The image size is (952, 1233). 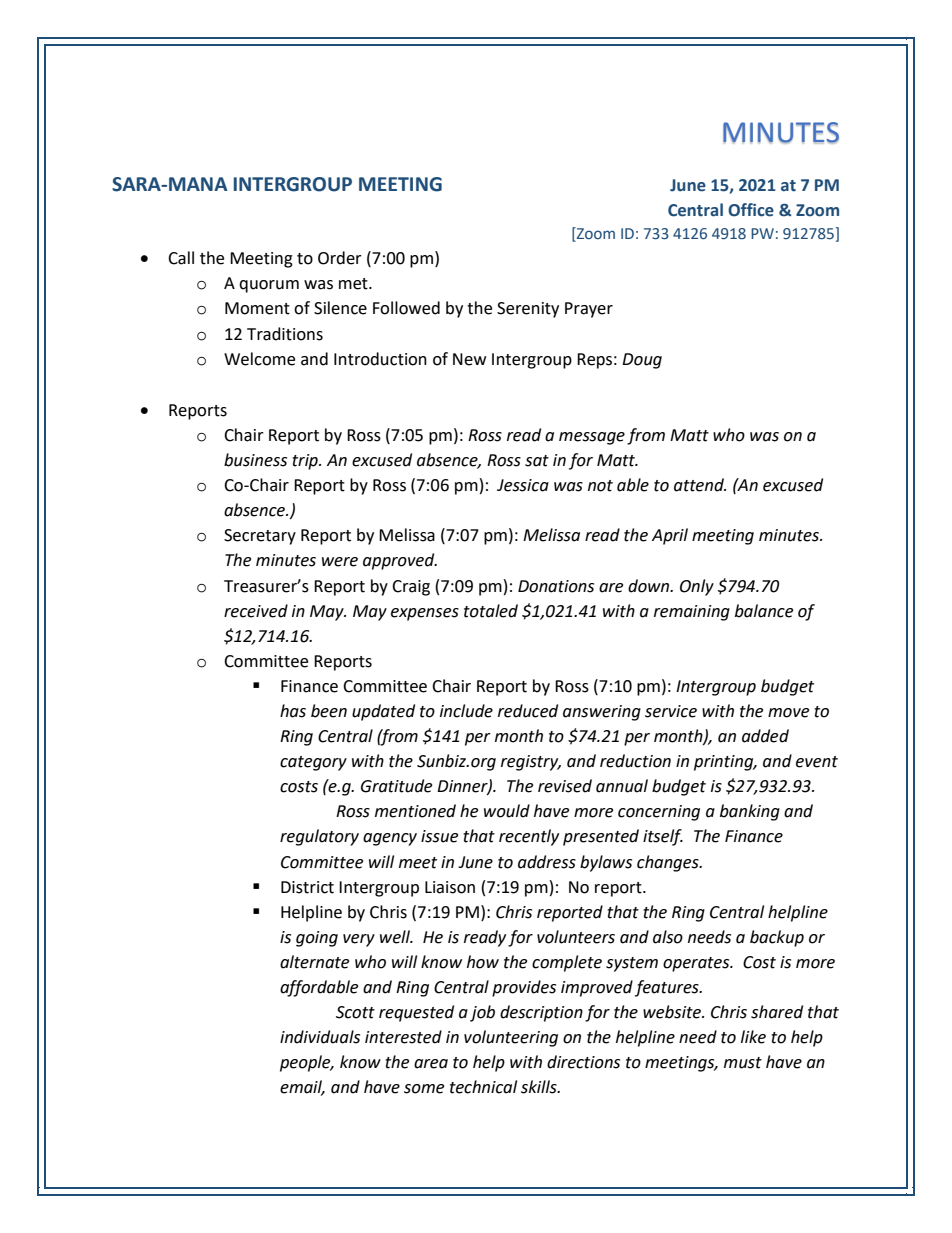 I want to click on business, so click(x=255, y=460).
